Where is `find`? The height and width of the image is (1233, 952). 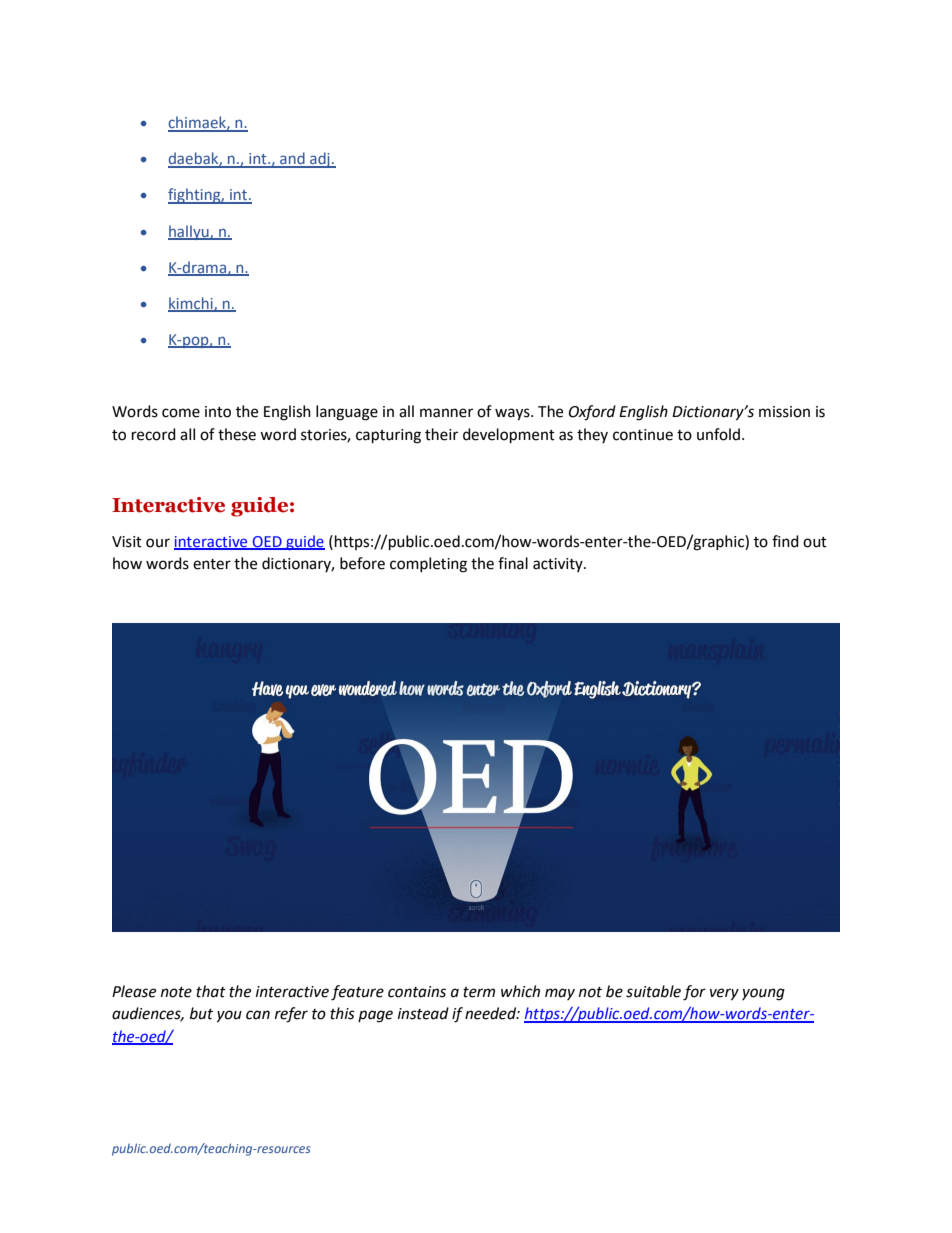 find is located at coordinates (785, 541).
